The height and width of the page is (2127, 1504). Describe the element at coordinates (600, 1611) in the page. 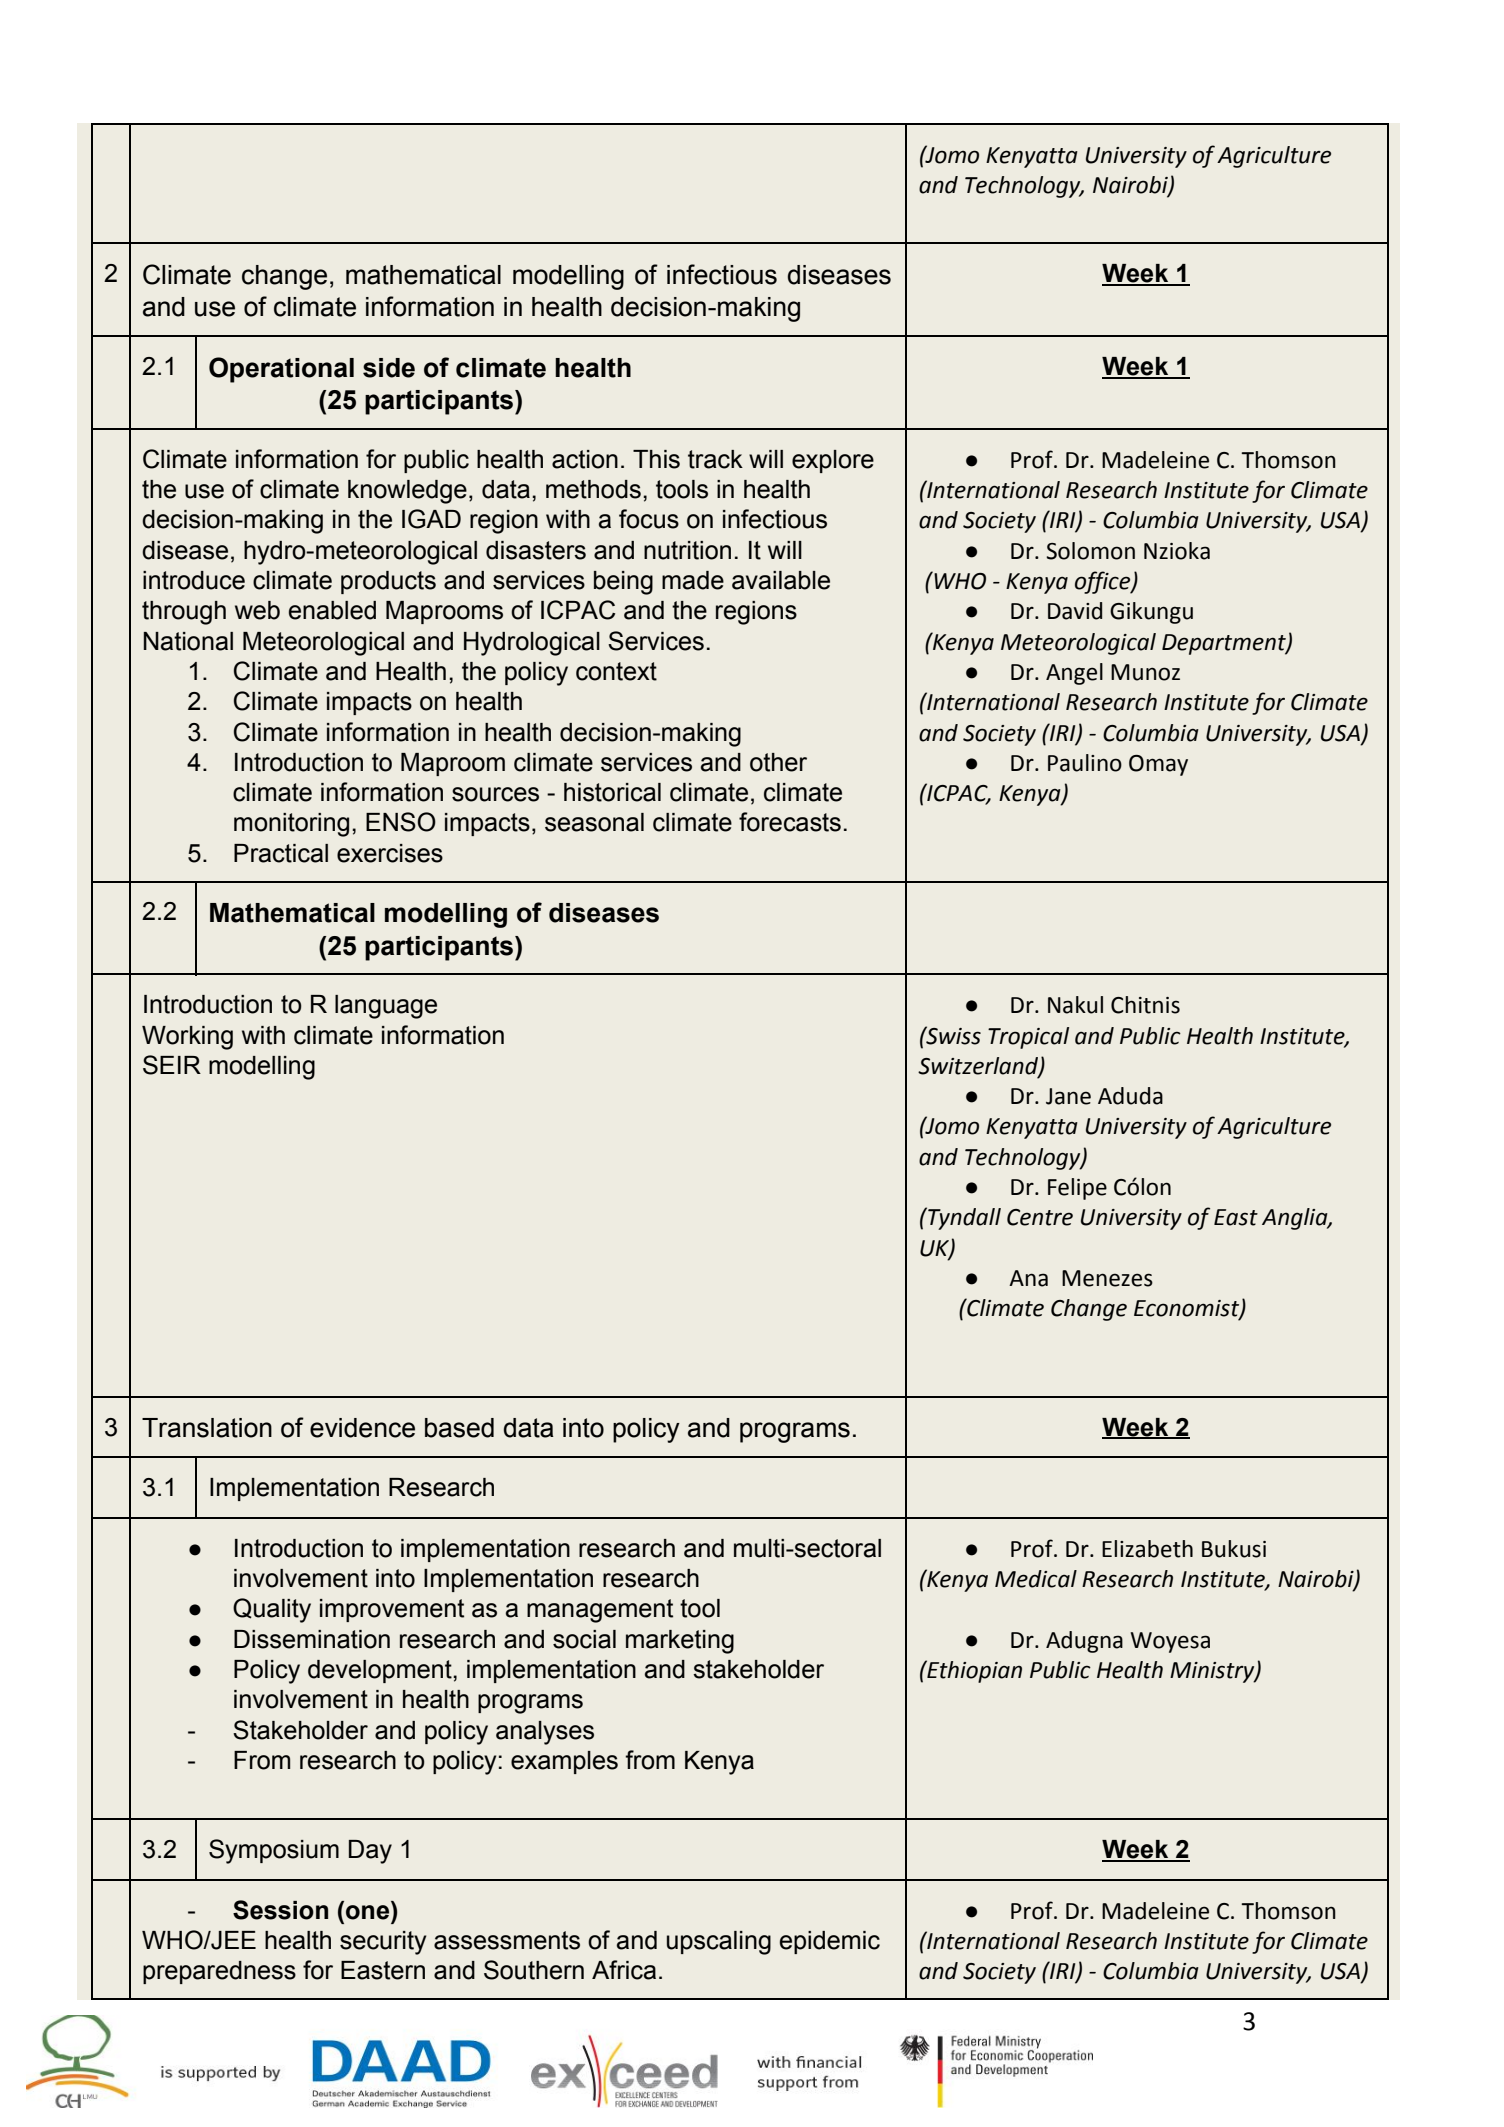

I see `management` at that location.
